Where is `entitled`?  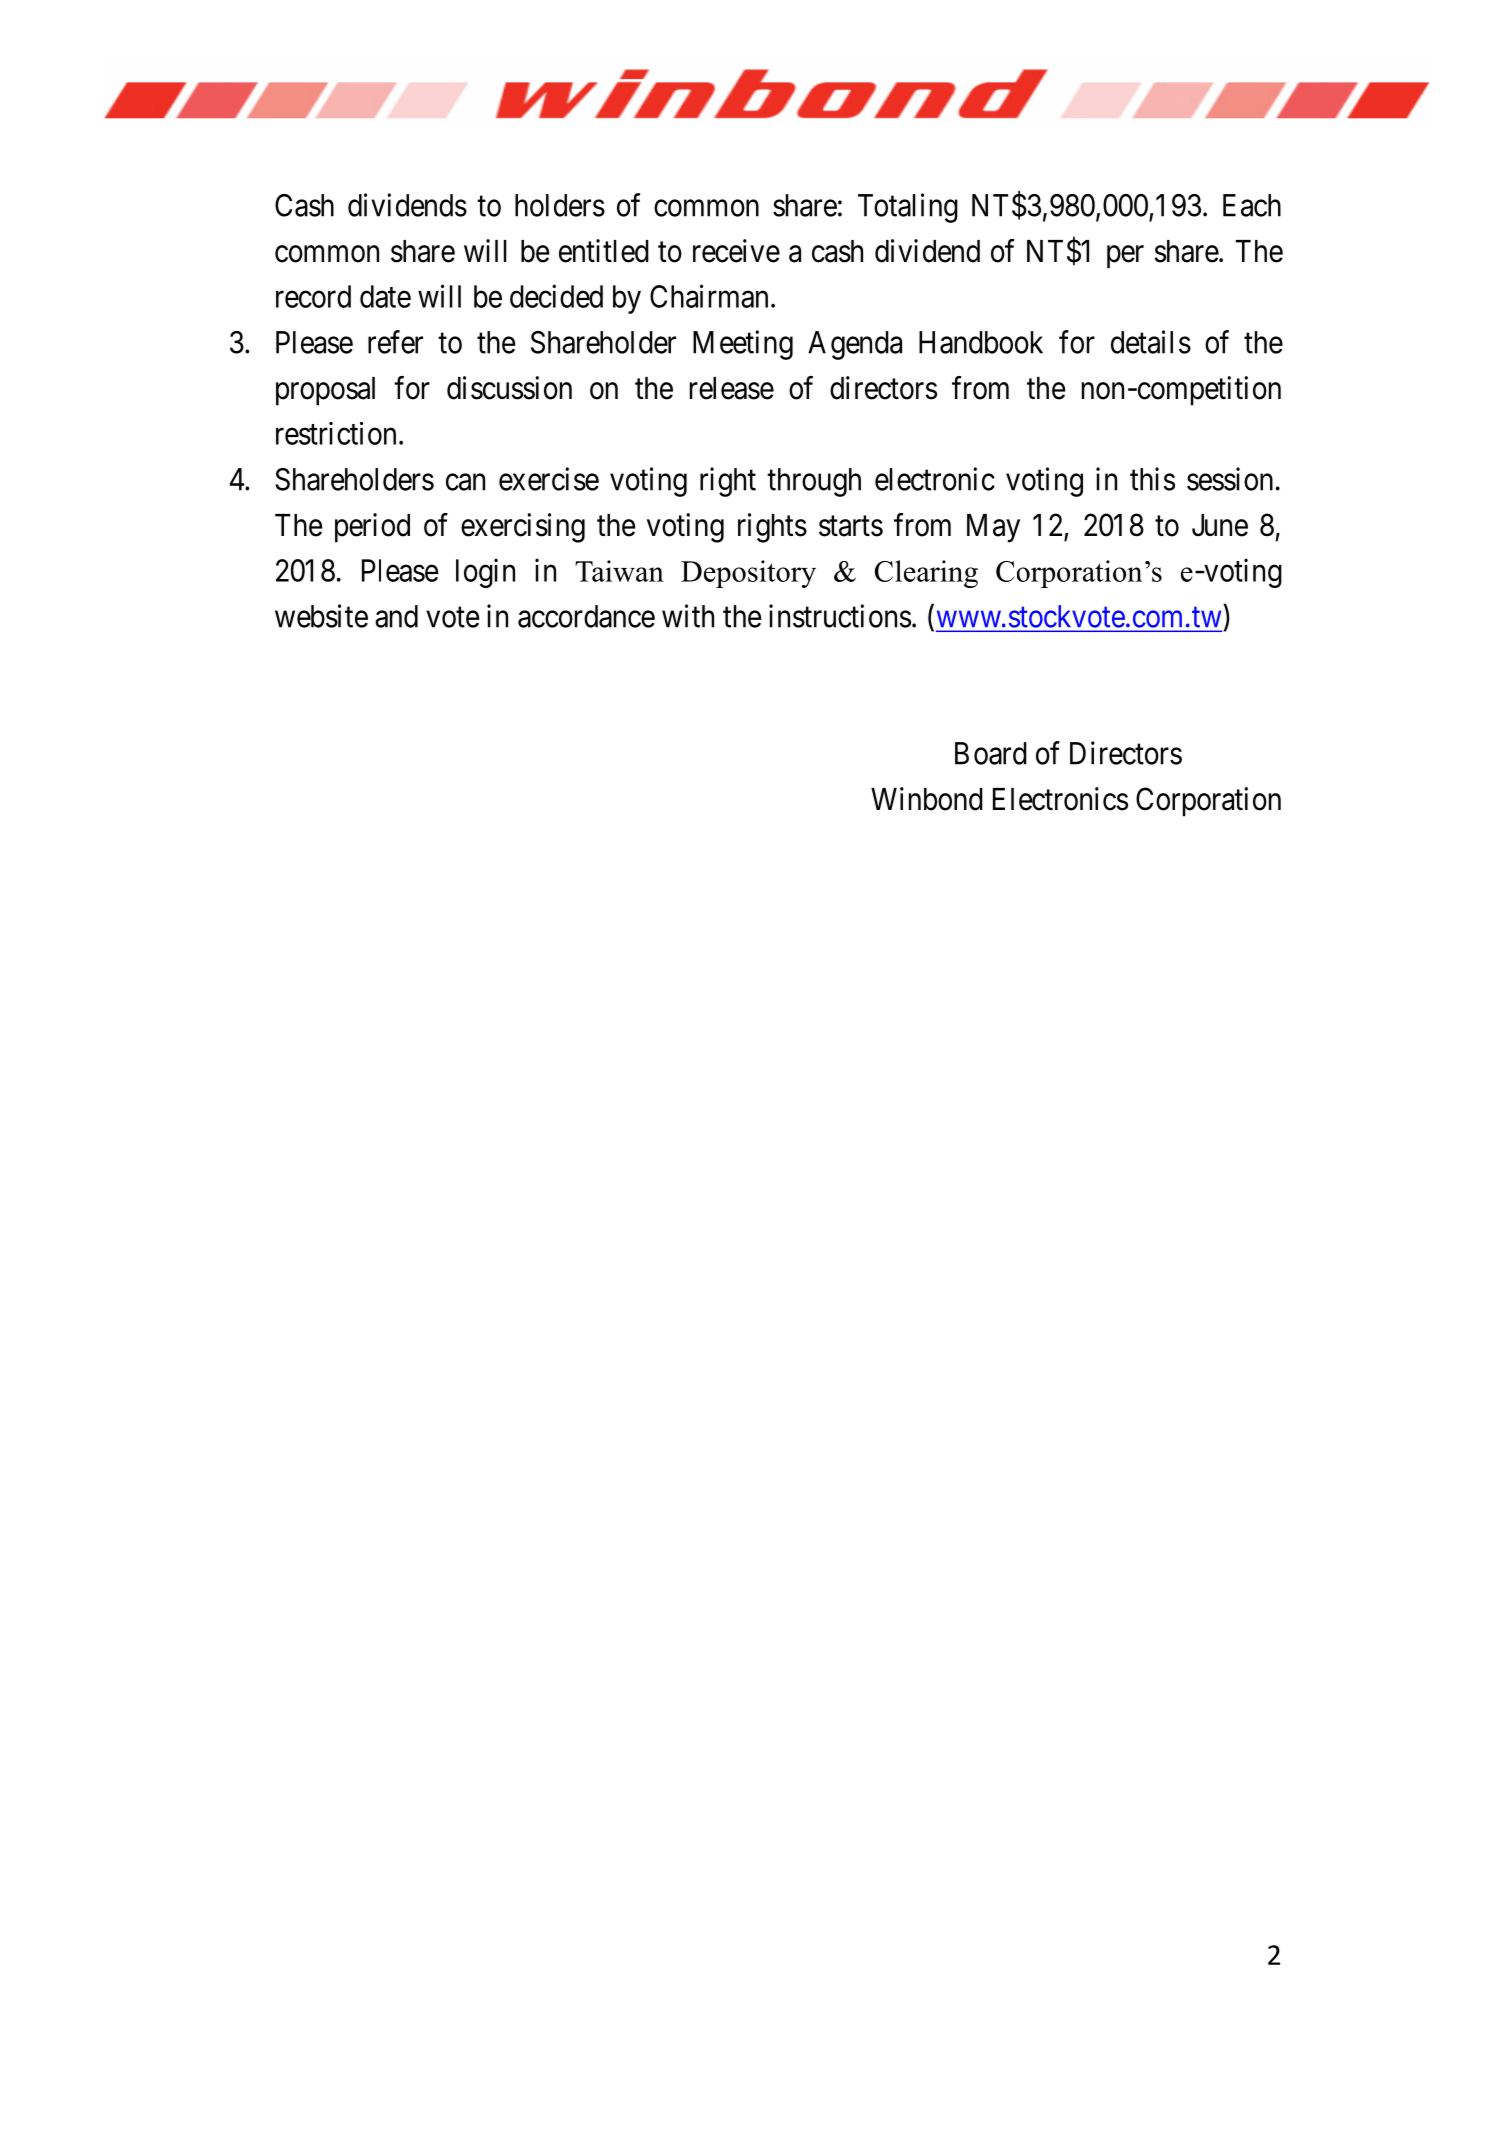
entitled is located at coordinates (604, 251).
